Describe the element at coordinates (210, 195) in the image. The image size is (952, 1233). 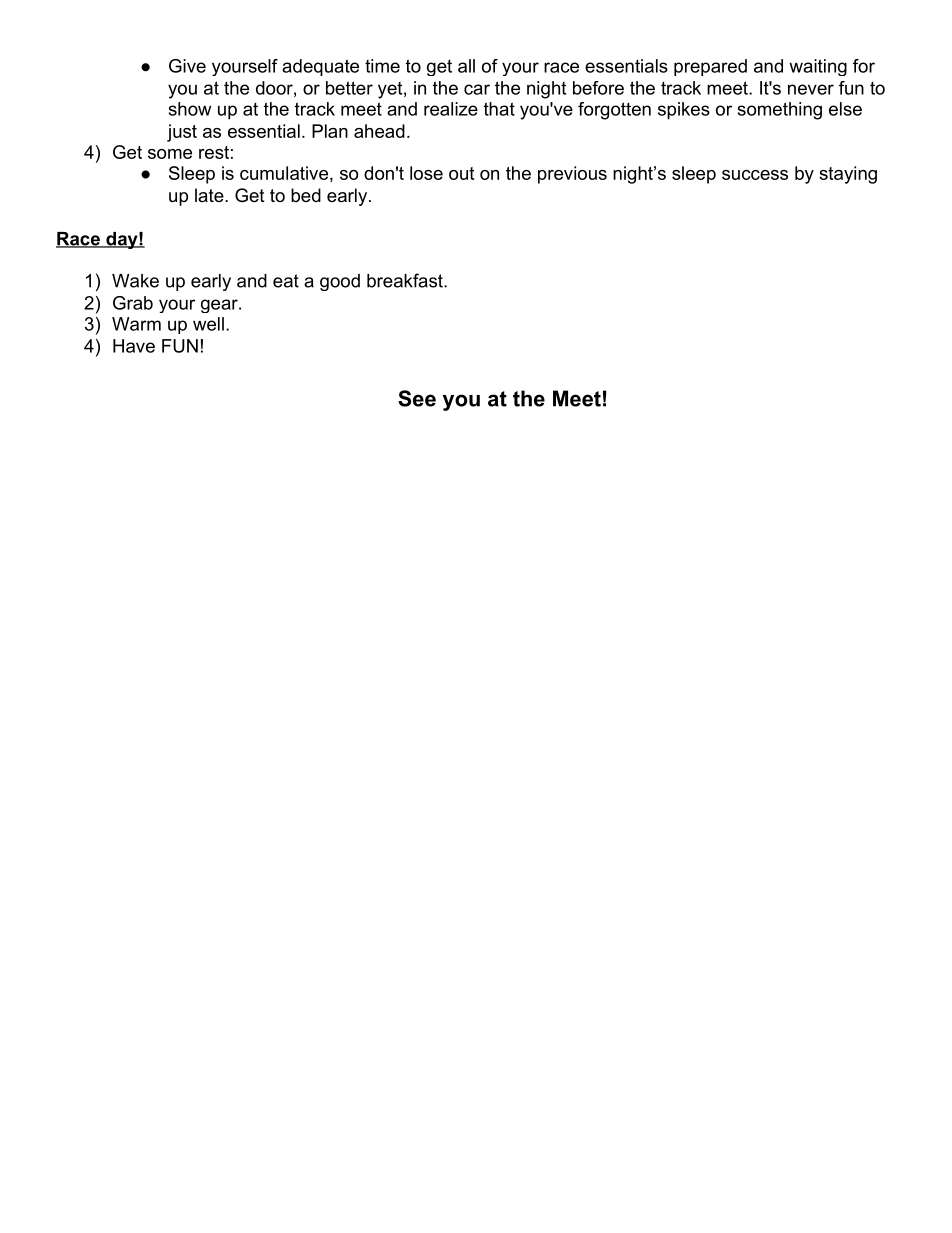
I see `late` at that location.
